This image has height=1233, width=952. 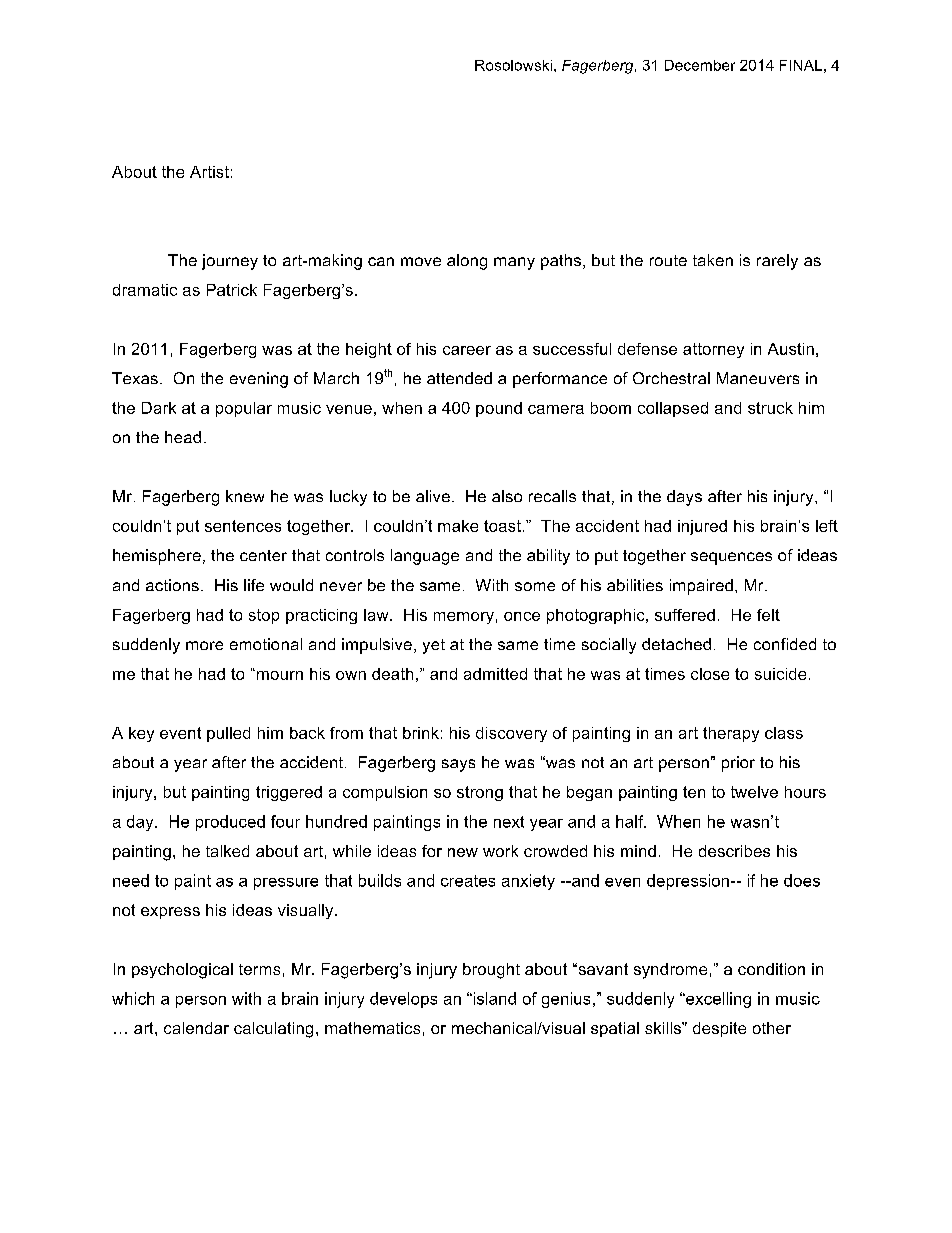 What do you see at coordinates (499, 409) in the image?
I see `pound` at bounding box center [499, 409].
